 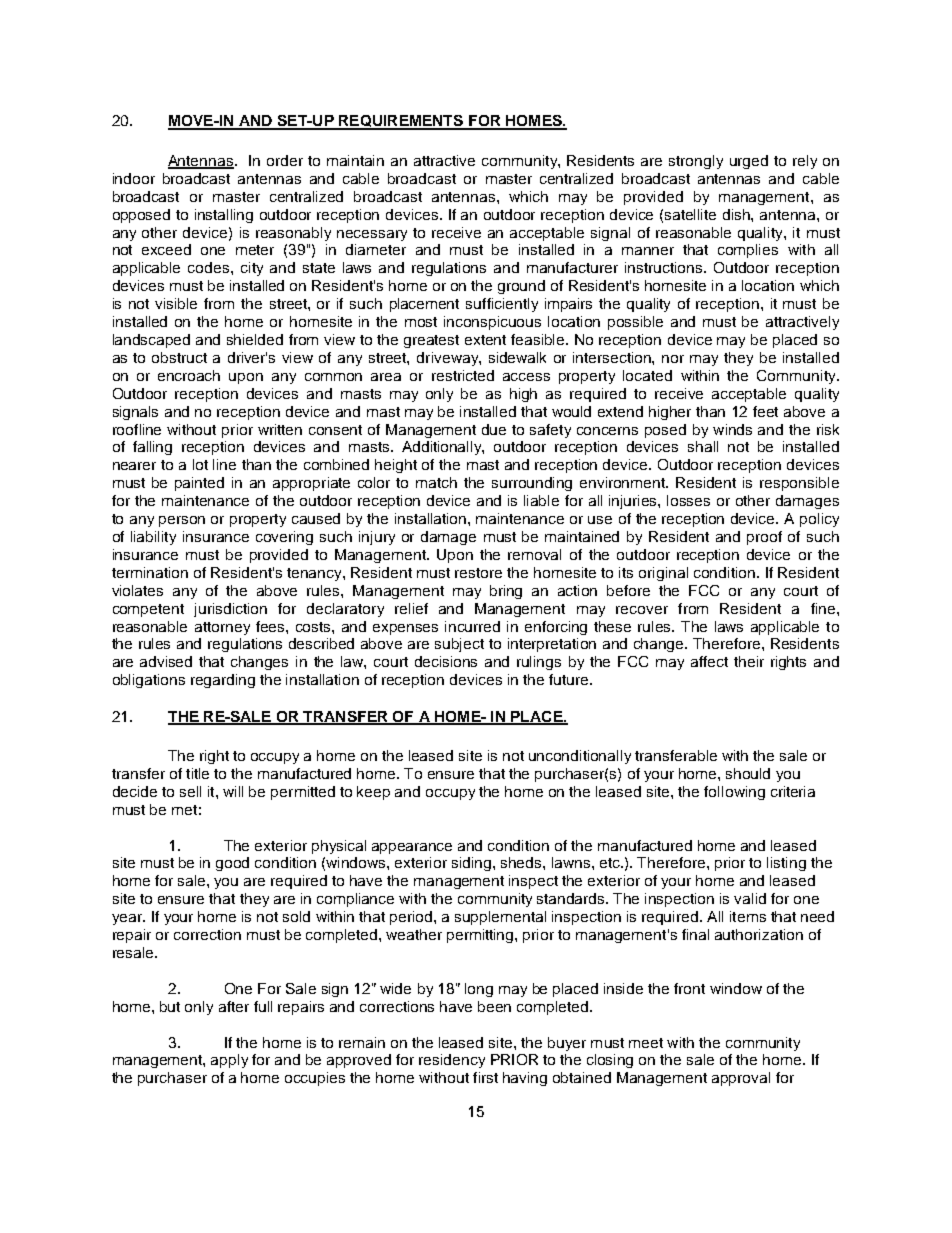 What do you see at coordinates (506, 592) in the page?
I see `bring` at bounding box center [506, 592].
